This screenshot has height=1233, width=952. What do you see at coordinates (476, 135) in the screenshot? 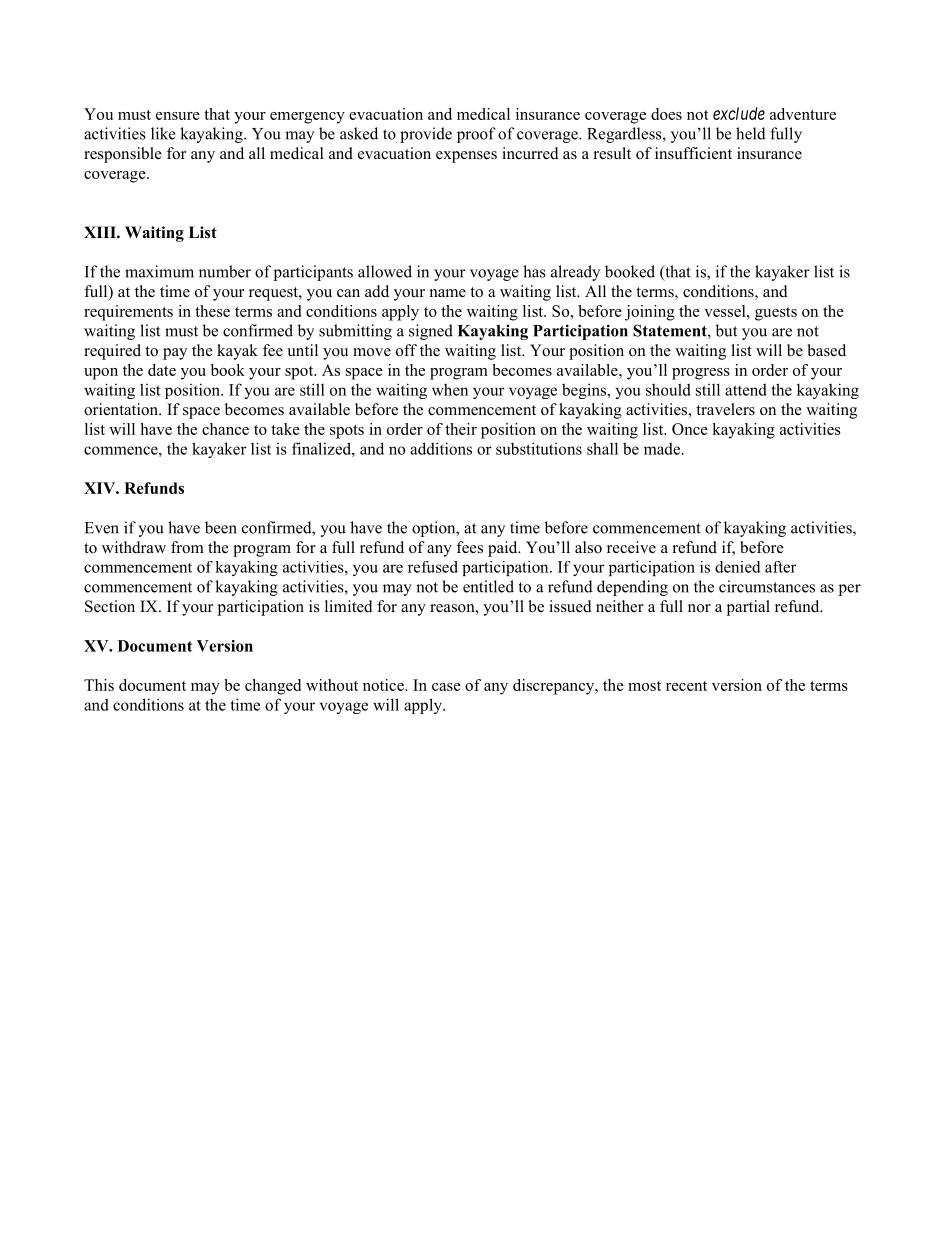
I see `proof` at bounding box center [476, 135].
